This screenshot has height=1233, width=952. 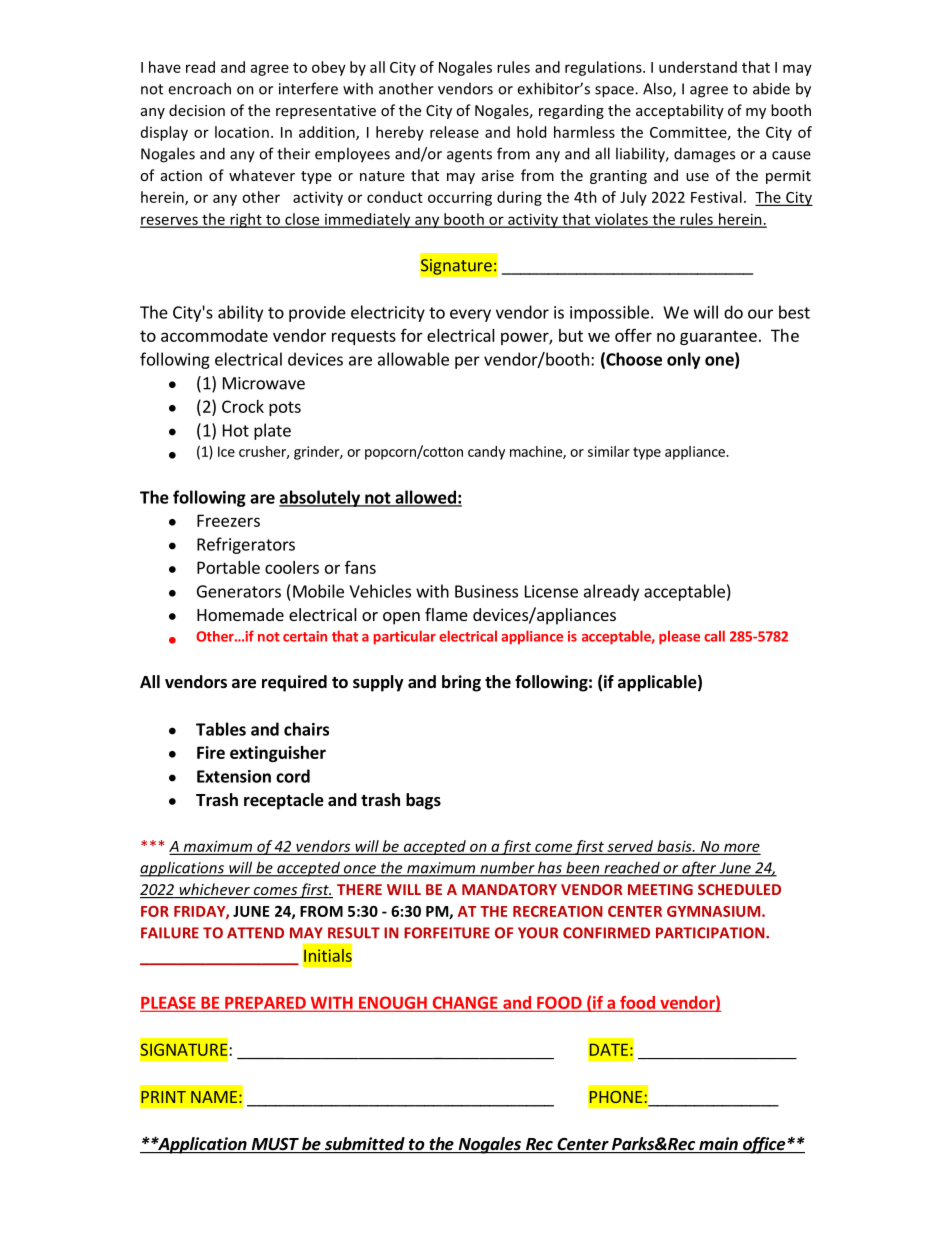 I want to click on location, so click(x=242, y=132).
